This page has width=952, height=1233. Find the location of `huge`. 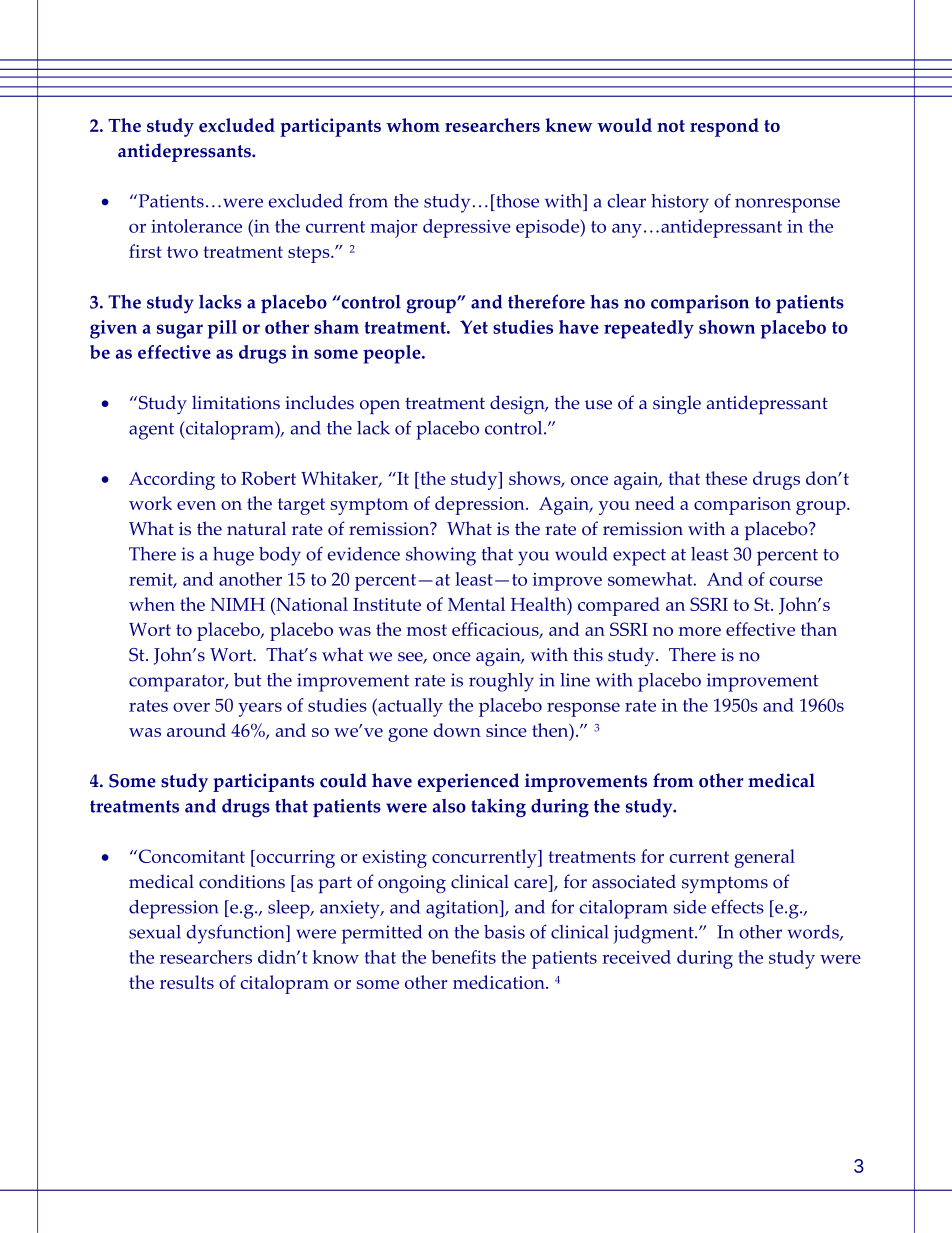

huge is located at coordinates (233, 556).
